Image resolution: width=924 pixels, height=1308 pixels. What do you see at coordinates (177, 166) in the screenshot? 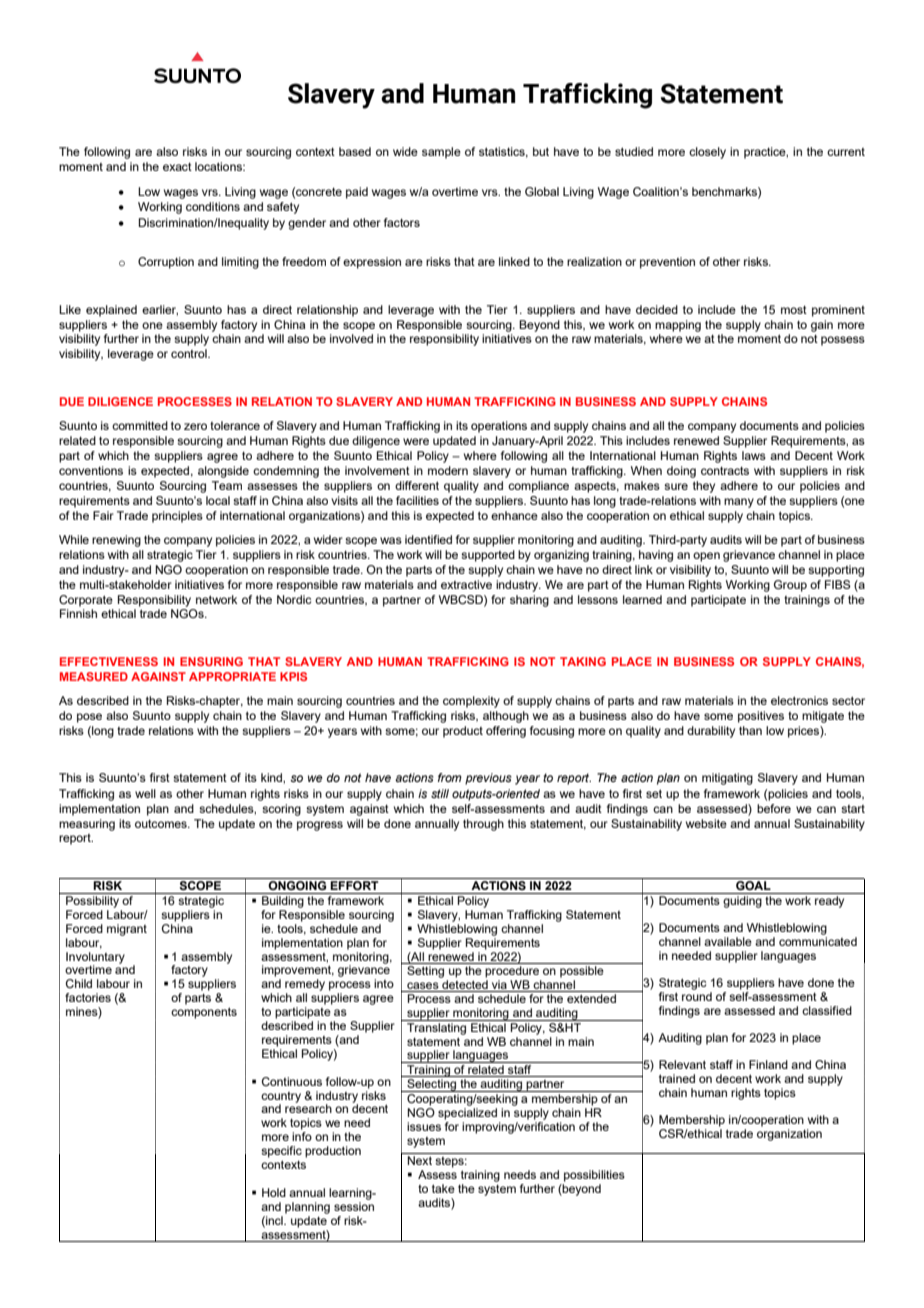
I see `exact` at bounding box center [177, 166].
